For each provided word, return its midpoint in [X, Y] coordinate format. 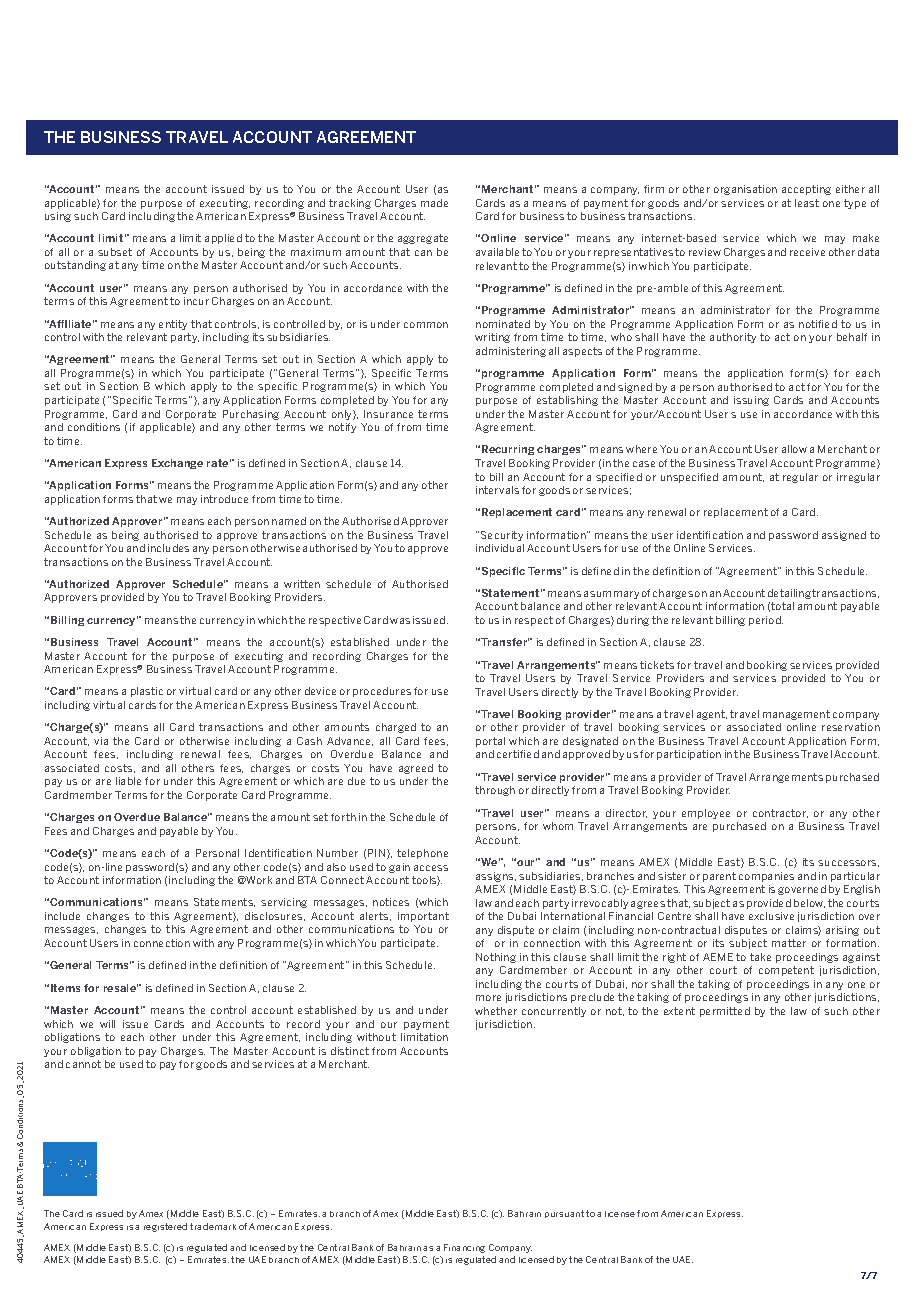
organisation [745, 190]
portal [490, 742]
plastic [147, 692]
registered [165, 1227]
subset [115, 252]
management [796, 715]
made [434, 203]
